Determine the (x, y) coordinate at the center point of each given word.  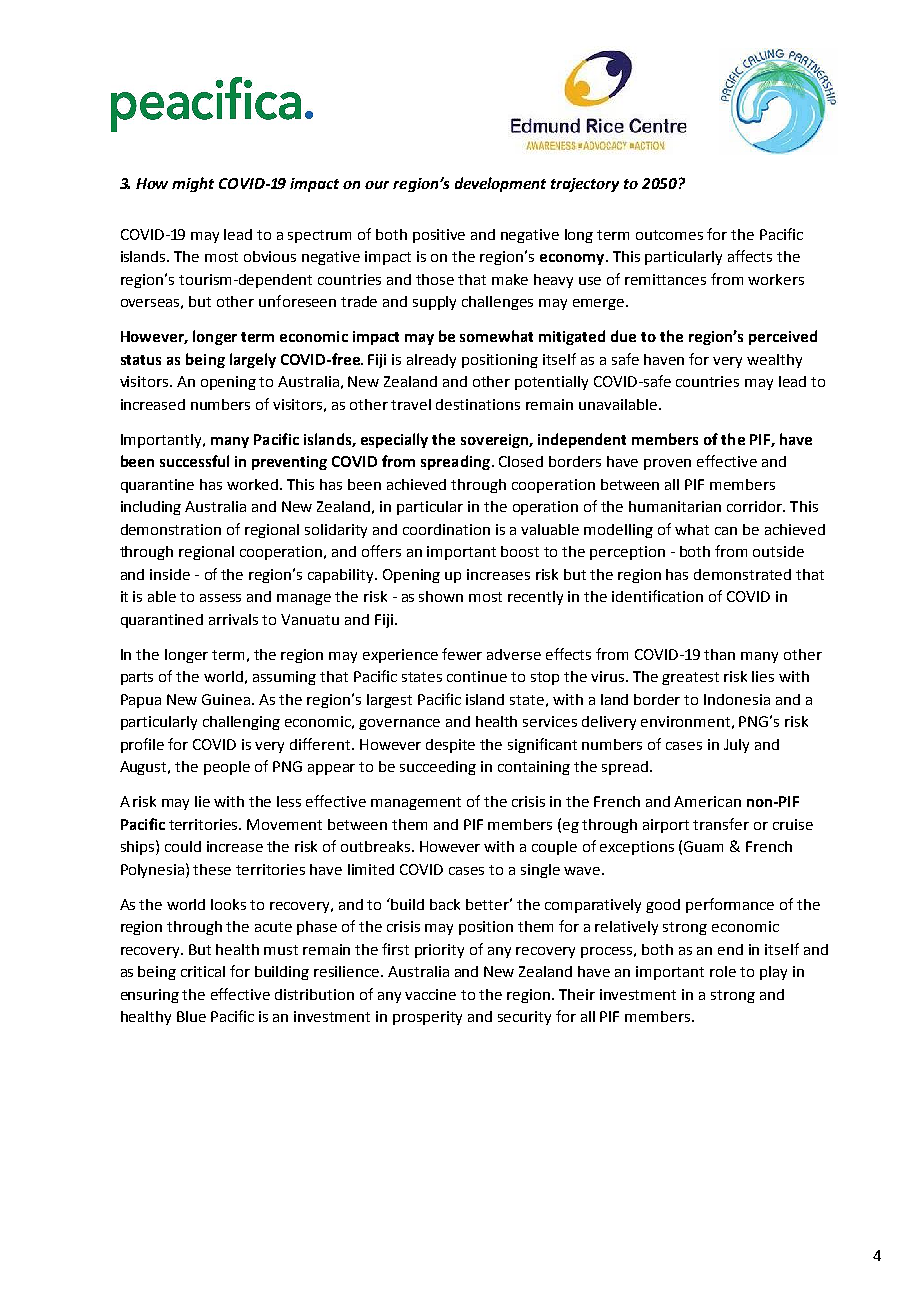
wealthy (774, 361)
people (227, 768)
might (193, 184)
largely (253, 360)
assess (220, 598)
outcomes (669, 235)
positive (439, 236)
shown (441, 596)
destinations (478, 404)
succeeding (438, 768)
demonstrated (742, 574)
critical (203, 971)
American (707, 801)
